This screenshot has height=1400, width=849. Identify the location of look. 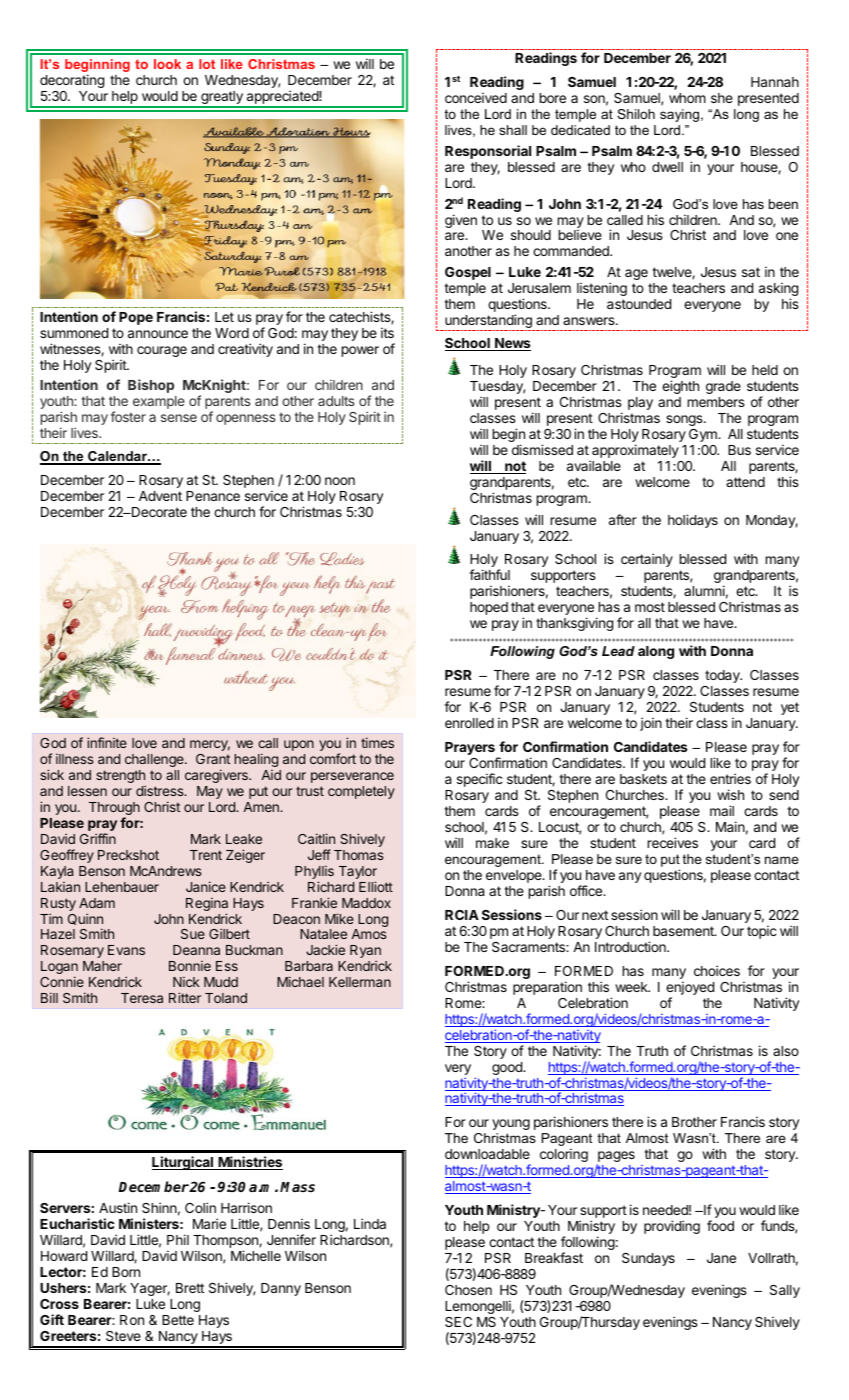
(167, 64).
